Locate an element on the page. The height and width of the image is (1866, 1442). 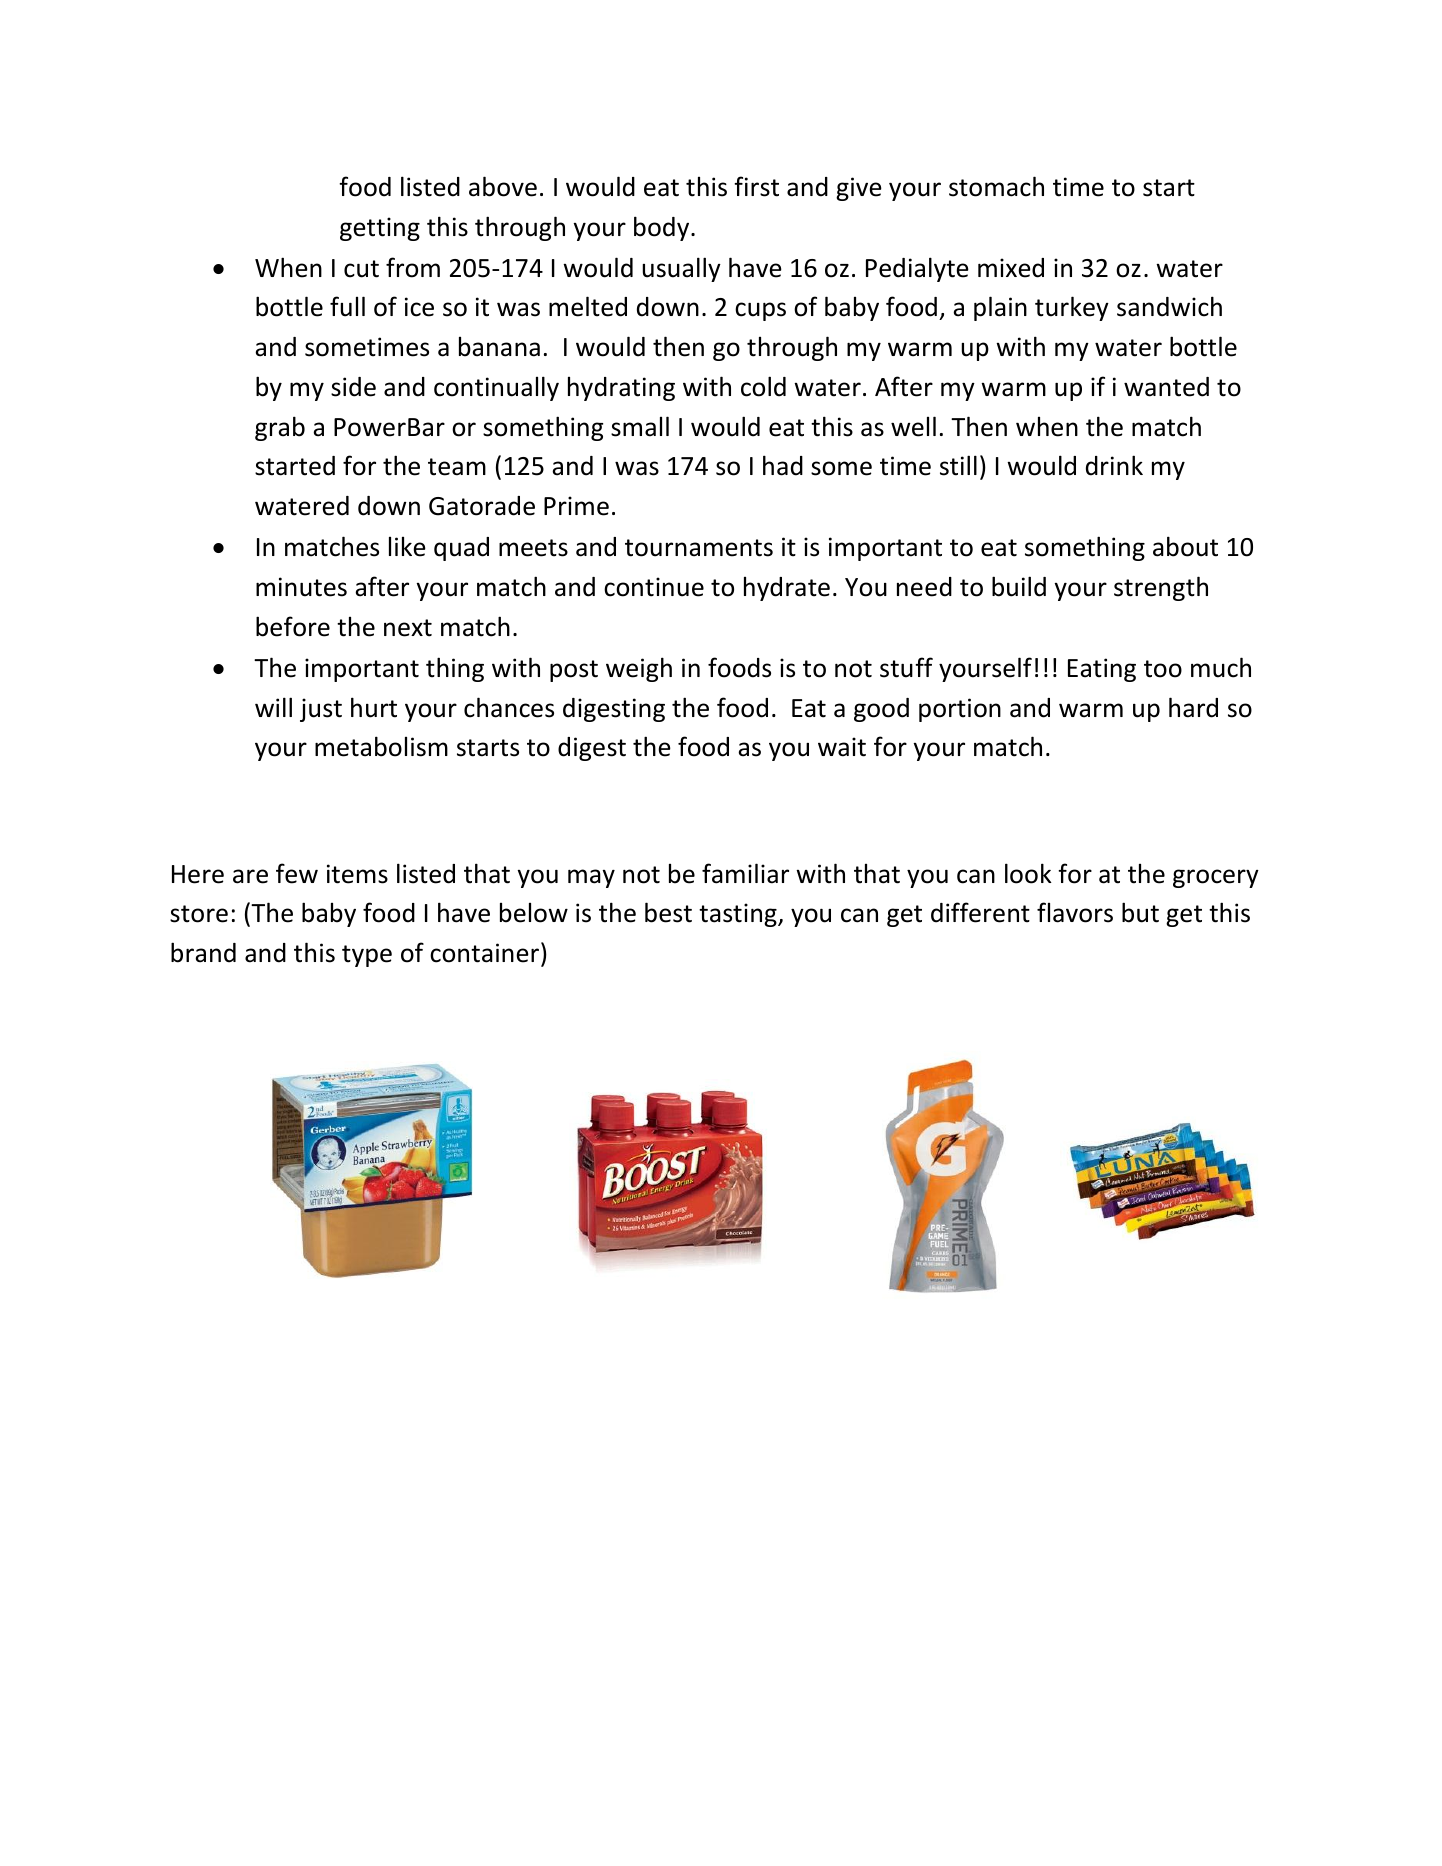
wait is located at coordinates (842, 747).
